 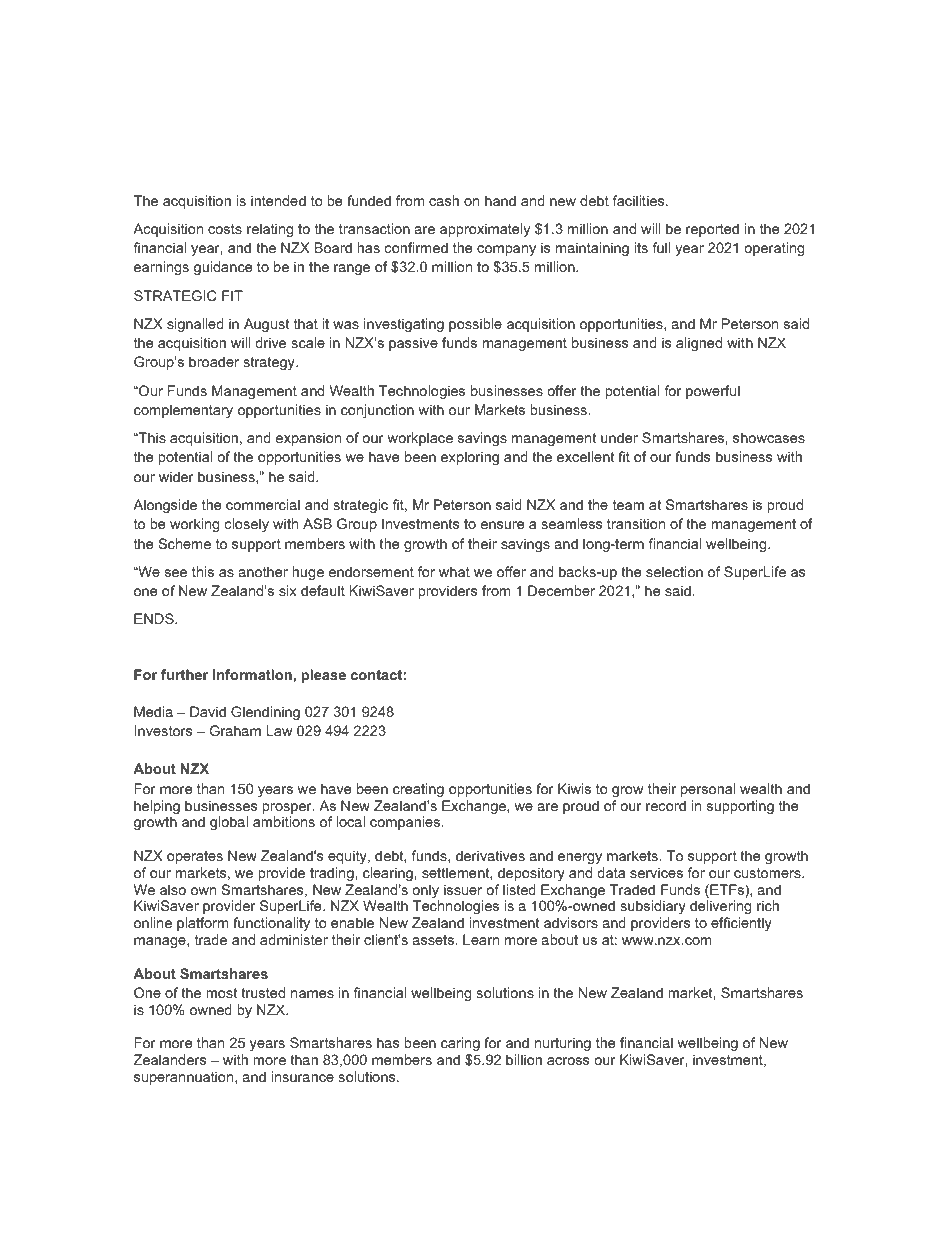 What do you see at coordinates (225, 229) in the page?
I see `costs` at bounding box center [225, 229].
